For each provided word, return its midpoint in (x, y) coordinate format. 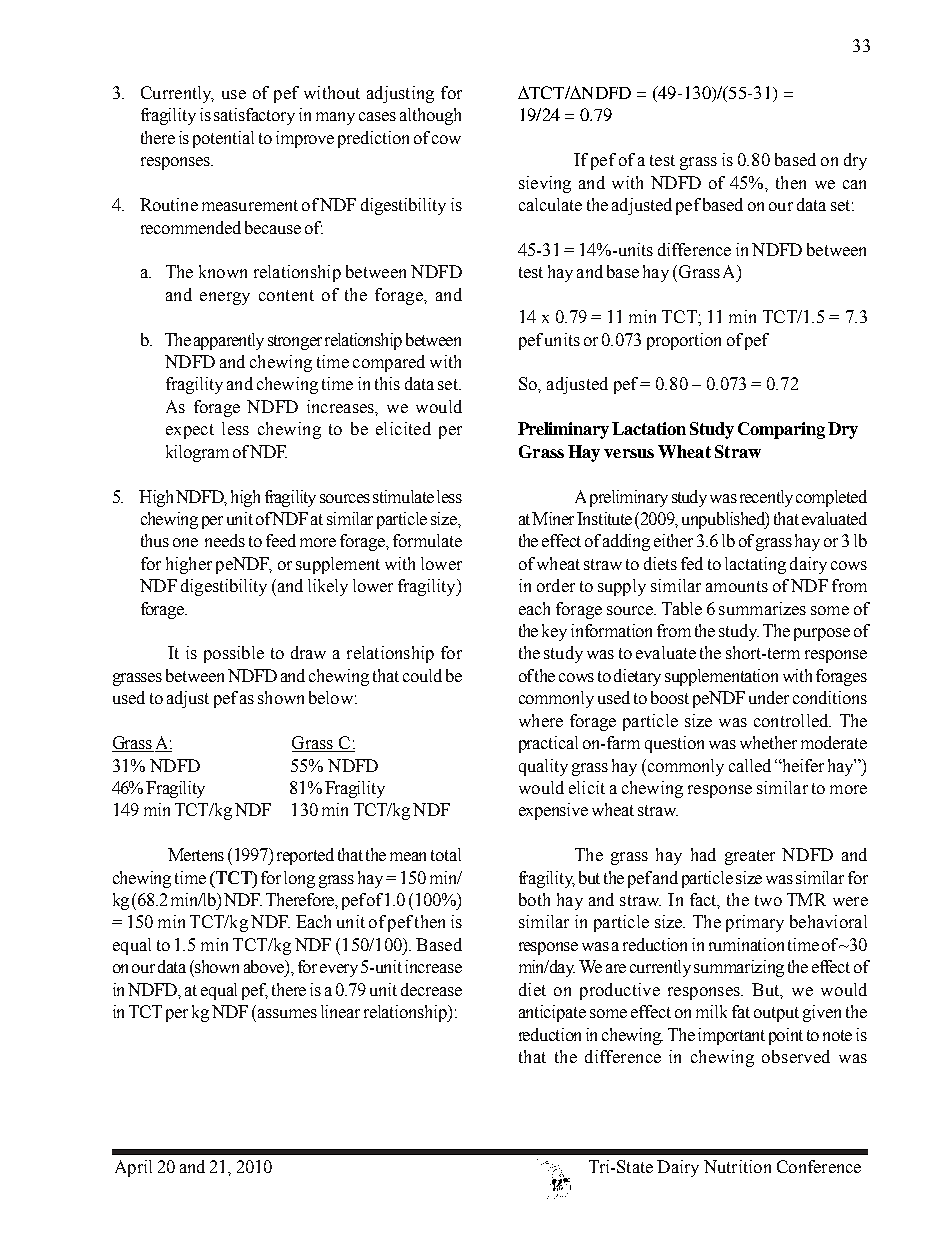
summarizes (762, 608)
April (133, 1168)
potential (223, 139)
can (854, 184)
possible (234, 654)
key (554, 632)
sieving (545, 184)
